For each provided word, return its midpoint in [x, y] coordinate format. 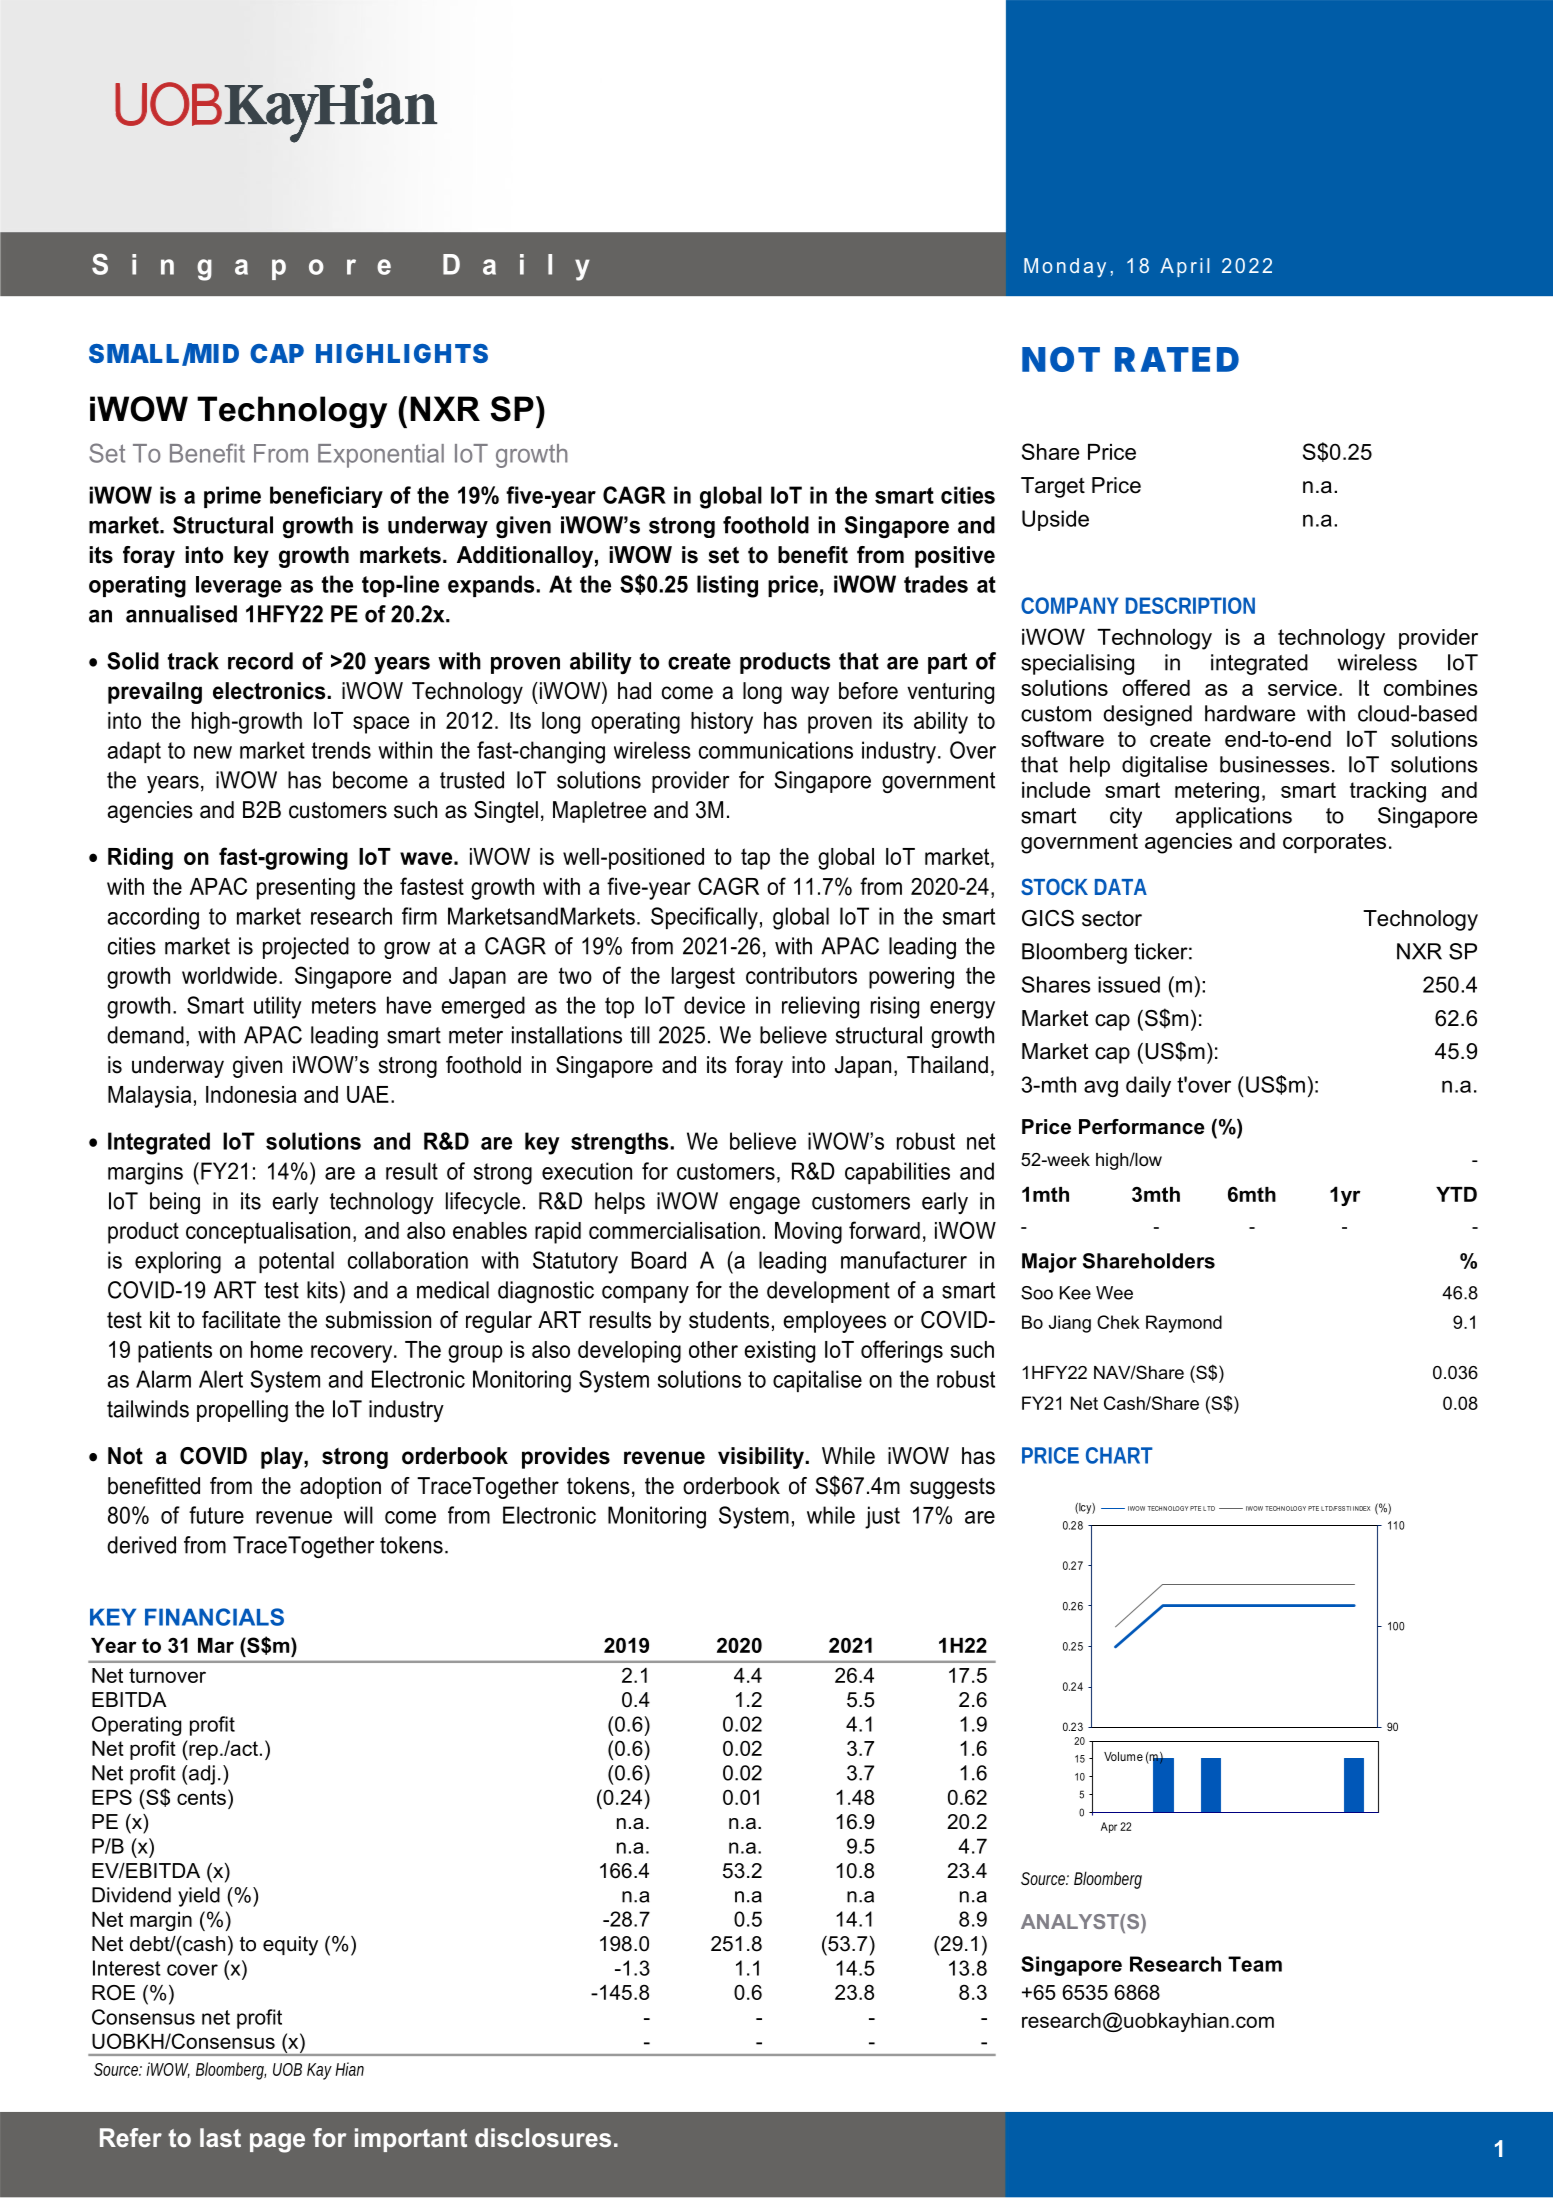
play [283, 1458]
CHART [1119, 1455]
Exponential [381, 456]
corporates [1334, 843]
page [277, 2143]
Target [1053, 487]
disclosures [543, 2137]
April [1184, 267]
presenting [306, 889]
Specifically [704, 918]
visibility [762, 1458]
